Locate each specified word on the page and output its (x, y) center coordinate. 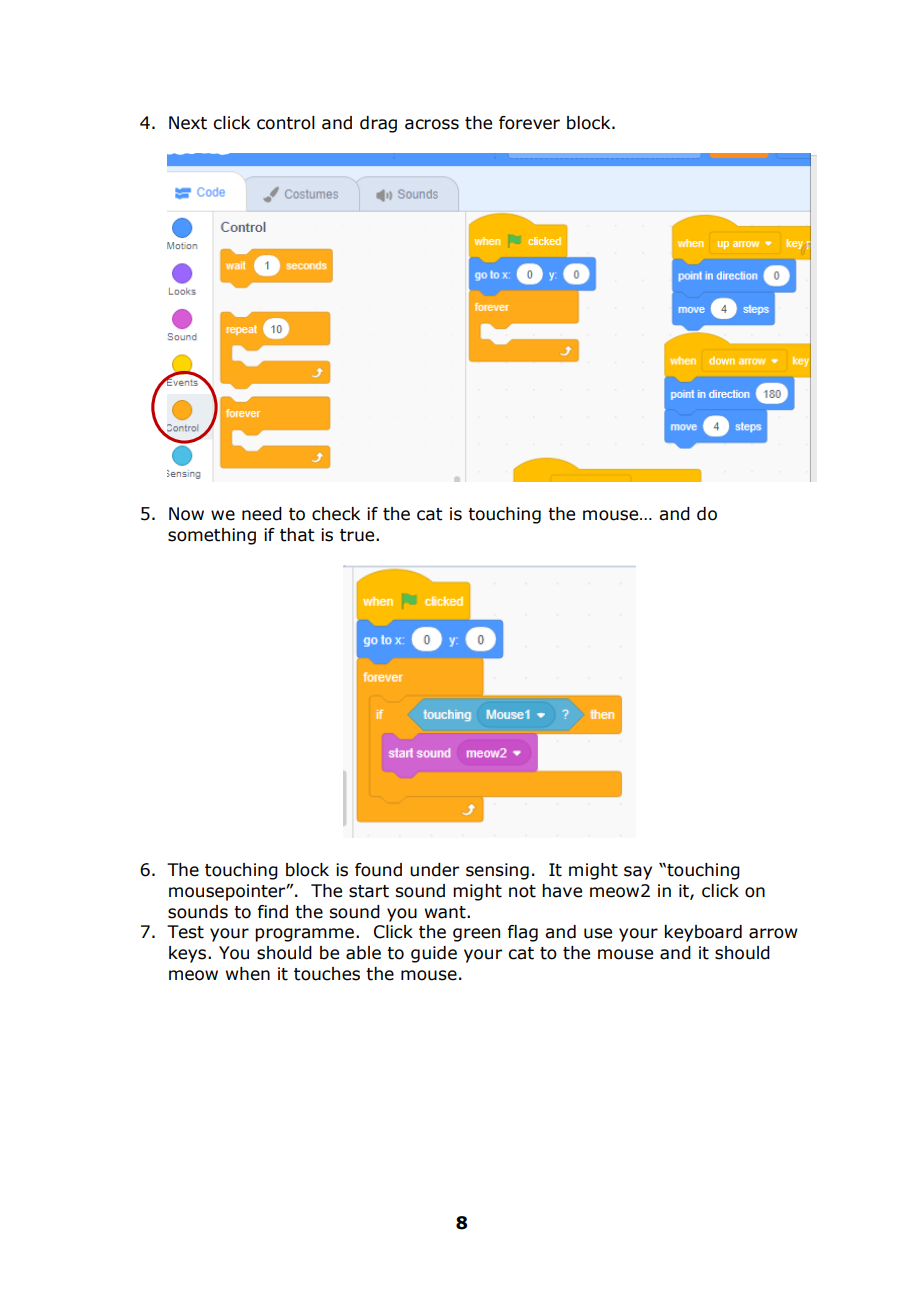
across (432, 124)
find (272, 912)
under (434, 870)
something (212, 536)
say (638, 873)
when (248, 974)
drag (378, 124)
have (562, 891)
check (336, 514)
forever (529, 123)
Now (186, 514)
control (286, 123)
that (297, 535)
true (358, 535)
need (262, 514)
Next (188, 123)
